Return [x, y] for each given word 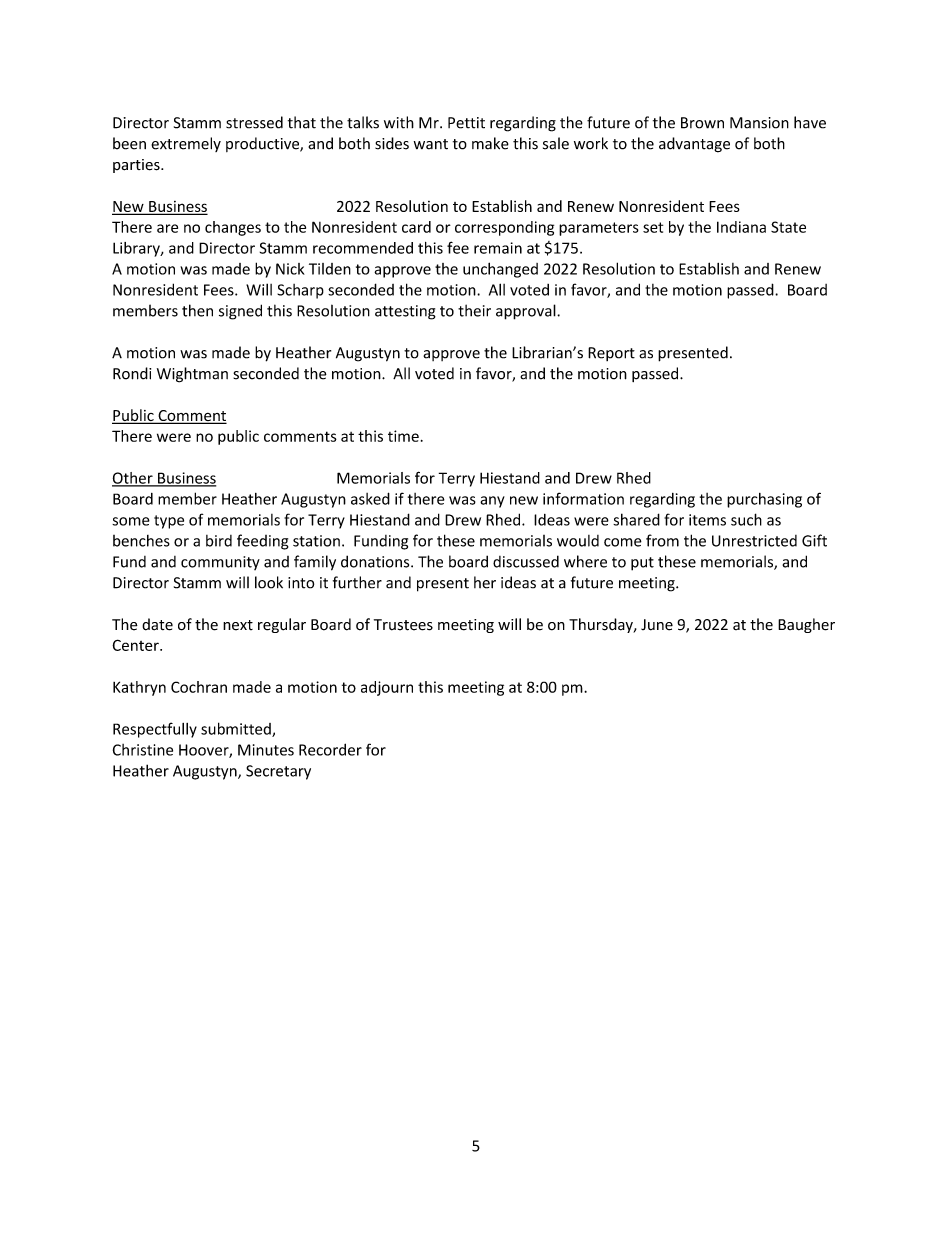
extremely [186, 144]
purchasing [764, 500]
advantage [694, 145]
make [490, 143]
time [403, 436]
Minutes [266, 750]
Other [133, 479]
